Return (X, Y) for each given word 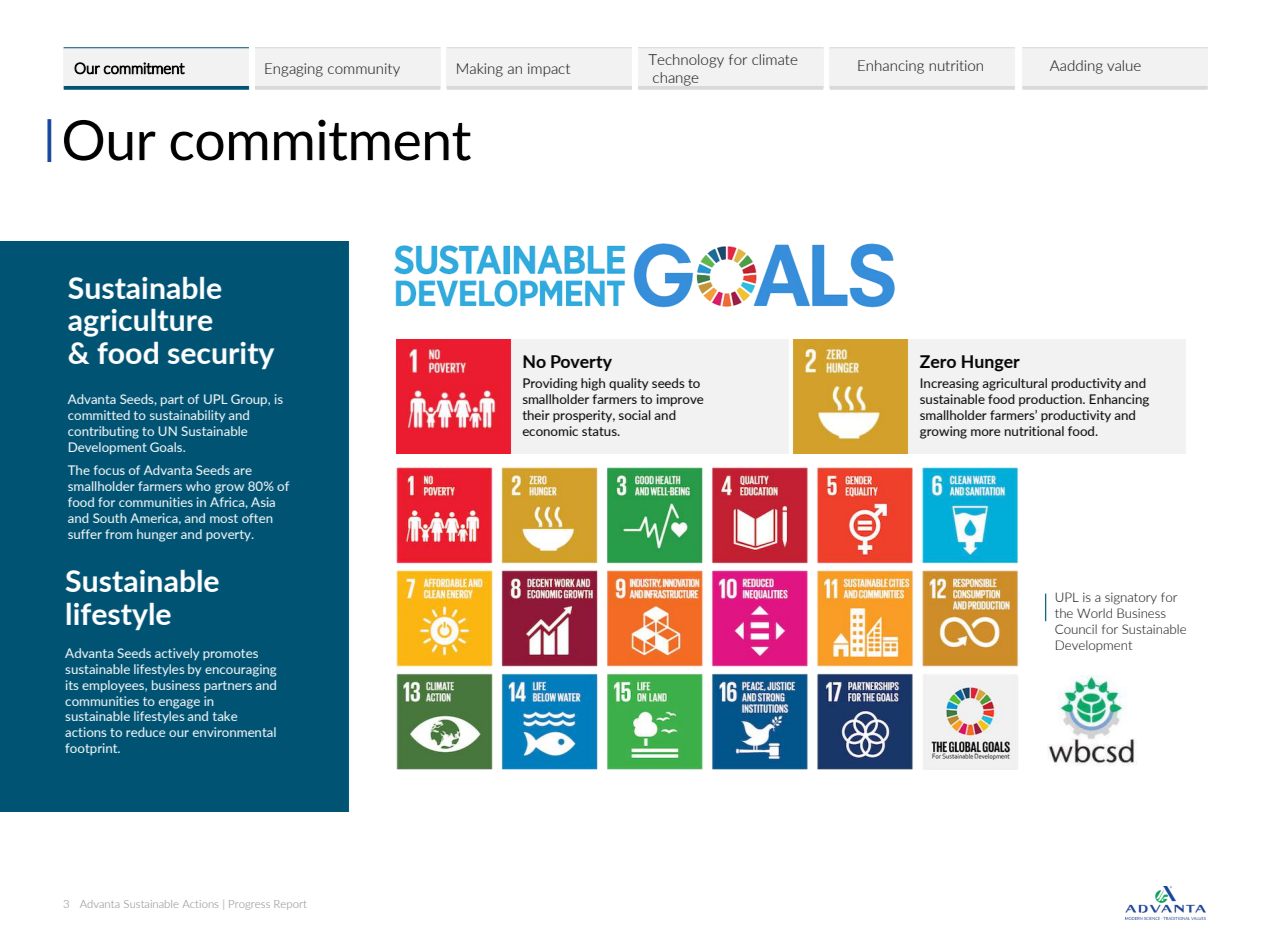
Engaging (294, 70)
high (593, 384)
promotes (230, 654)
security (221, 355)
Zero (938, 361)
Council (1076, 629)
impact (549, 70)
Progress (249, 905)
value (1124, 65)
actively (177, 654)
